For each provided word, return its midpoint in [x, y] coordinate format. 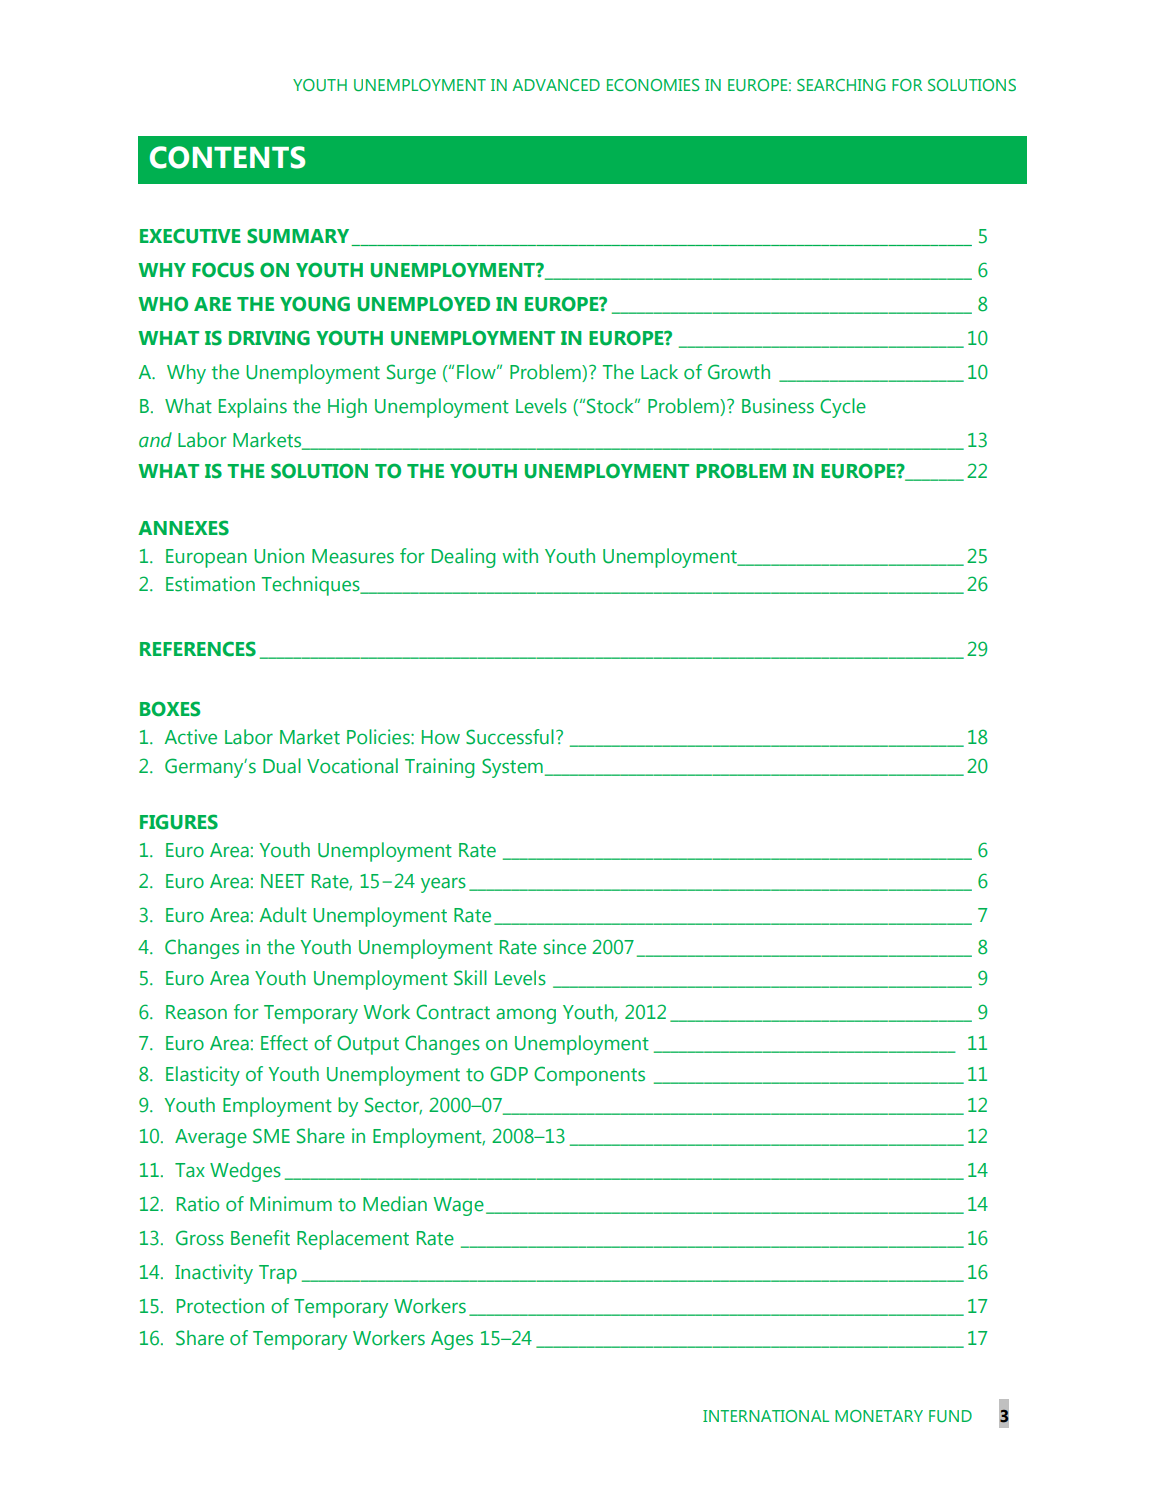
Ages [452, 1340]
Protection [220, 1306]
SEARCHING [841, 85]
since [565, 947]
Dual [282, 766]
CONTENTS [227, 157]
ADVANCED [556, 85]
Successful [510, 737]
